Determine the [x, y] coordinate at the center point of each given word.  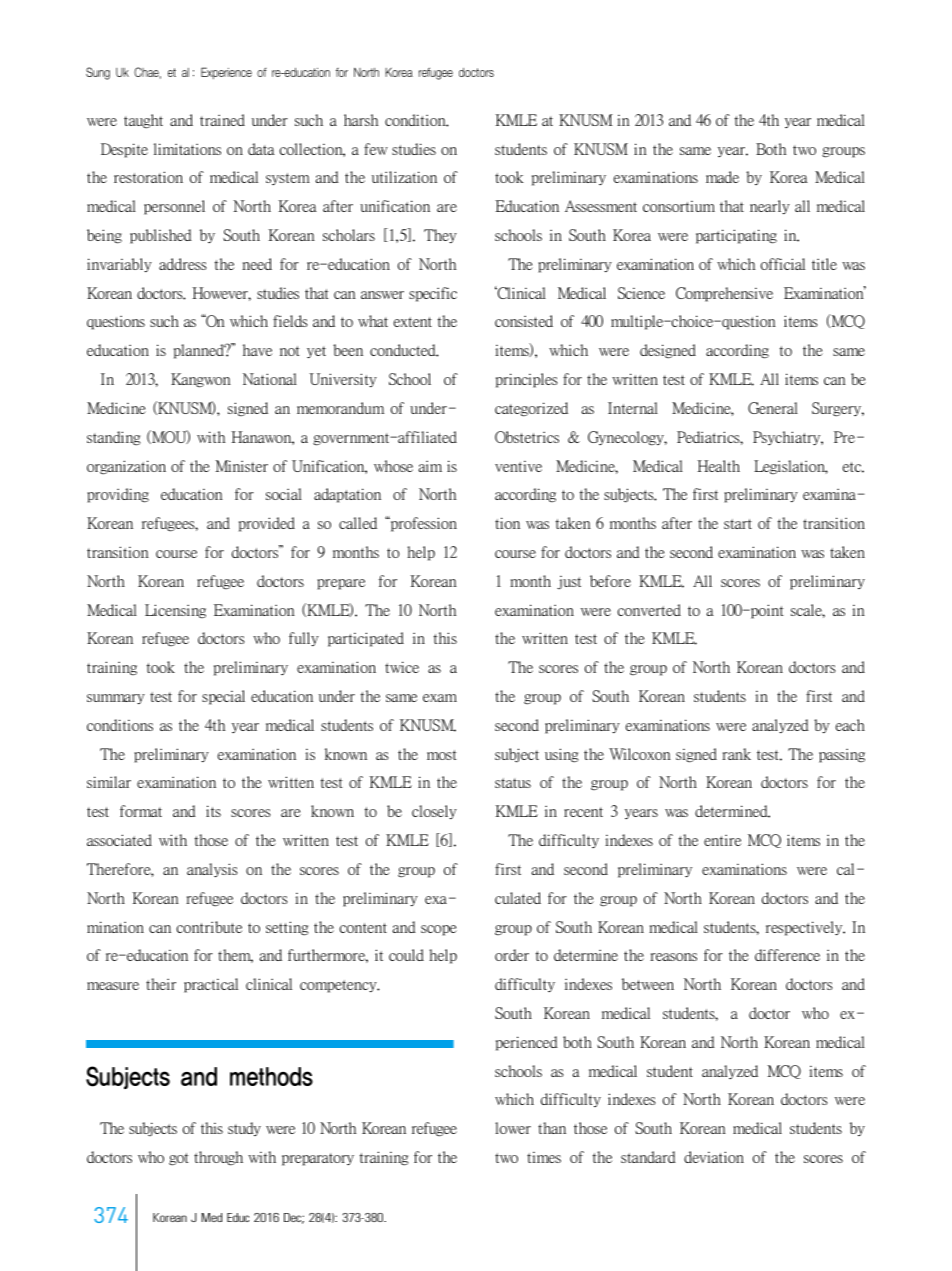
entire [722, 840]
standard [648, 1157]
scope [439, 930]
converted [649, 610]
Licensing [175, 611]
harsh [361, 120]
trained [222, 120]
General [773, 408]
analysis [212, 870]
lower [513, 1128]
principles [527, 380]
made [722, 177]
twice [402, 667]
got [179, 1159]
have [257, 350]
